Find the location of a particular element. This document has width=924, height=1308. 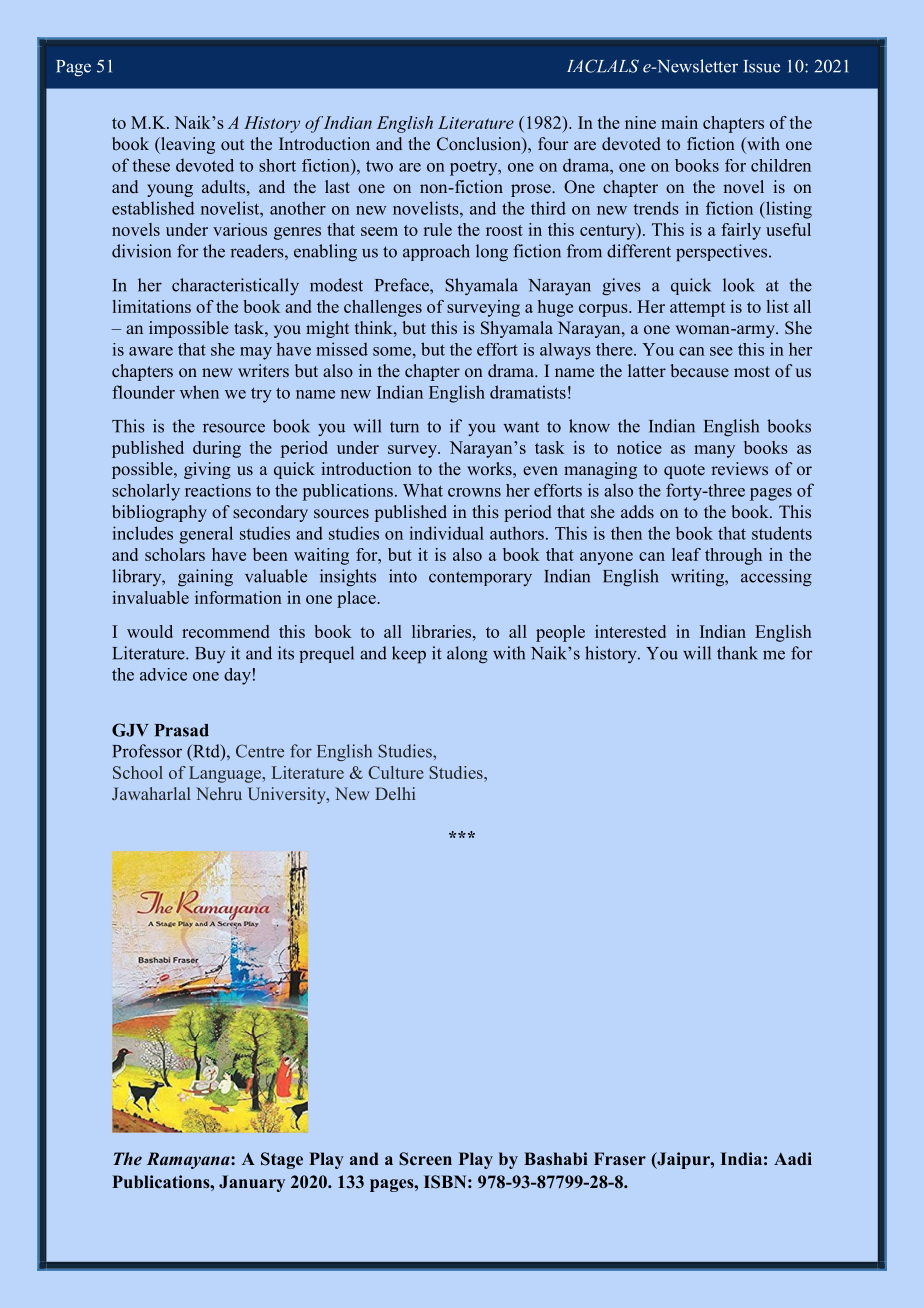

some is located at coordinates (393, 351).
